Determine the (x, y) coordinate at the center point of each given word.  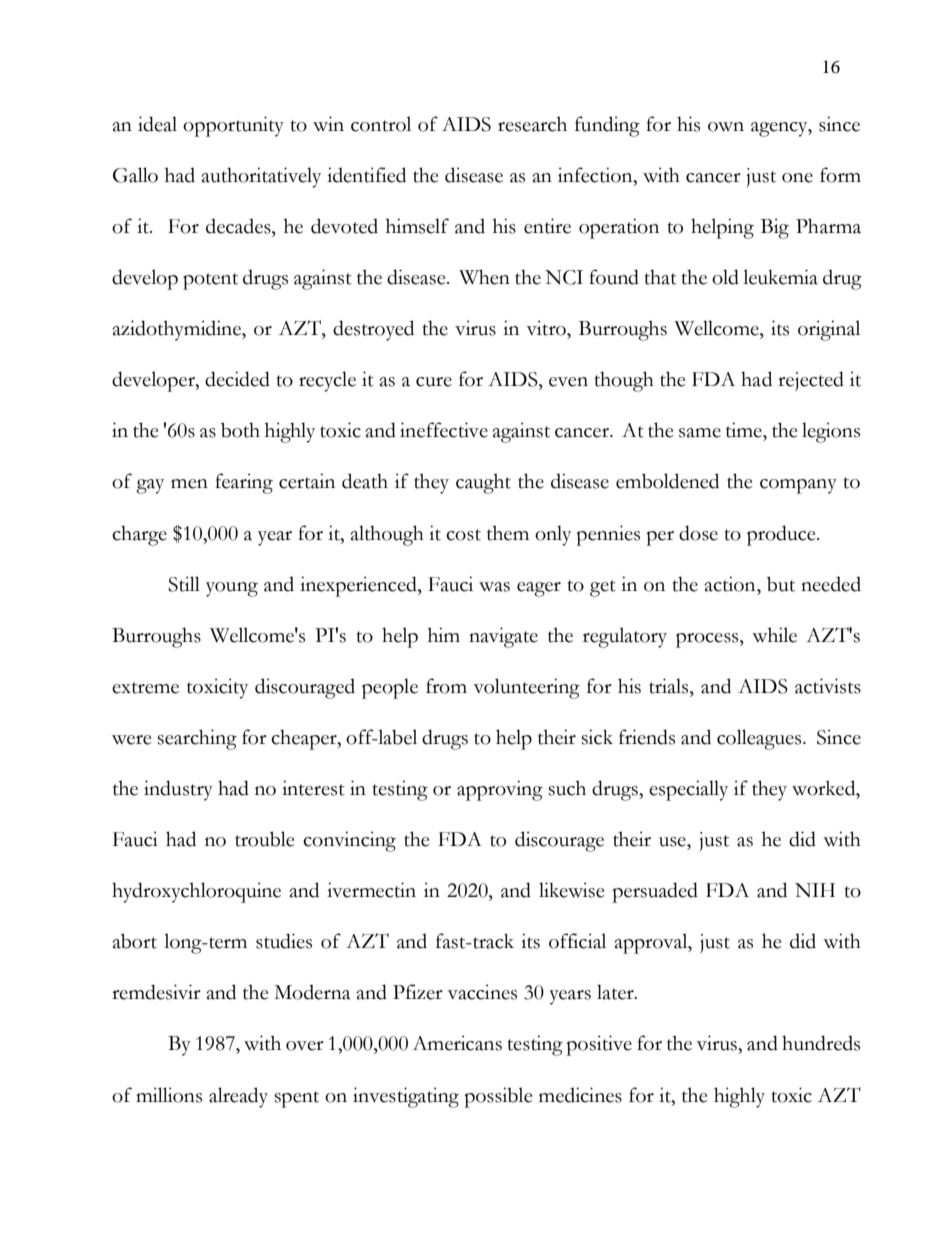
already (238, 1097)
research (532, 124)
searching (197, 739)
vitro (547, 328)
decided (237, 379)
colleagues (760, 739)
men (189, 484)
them (508, 533)
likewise (572, 890)
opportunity (233, 126)
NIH (815, 890)
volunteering (526, 688)
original (829, 330)
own (726, 127)
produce (782, 535)
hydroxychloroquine (196, 892)
